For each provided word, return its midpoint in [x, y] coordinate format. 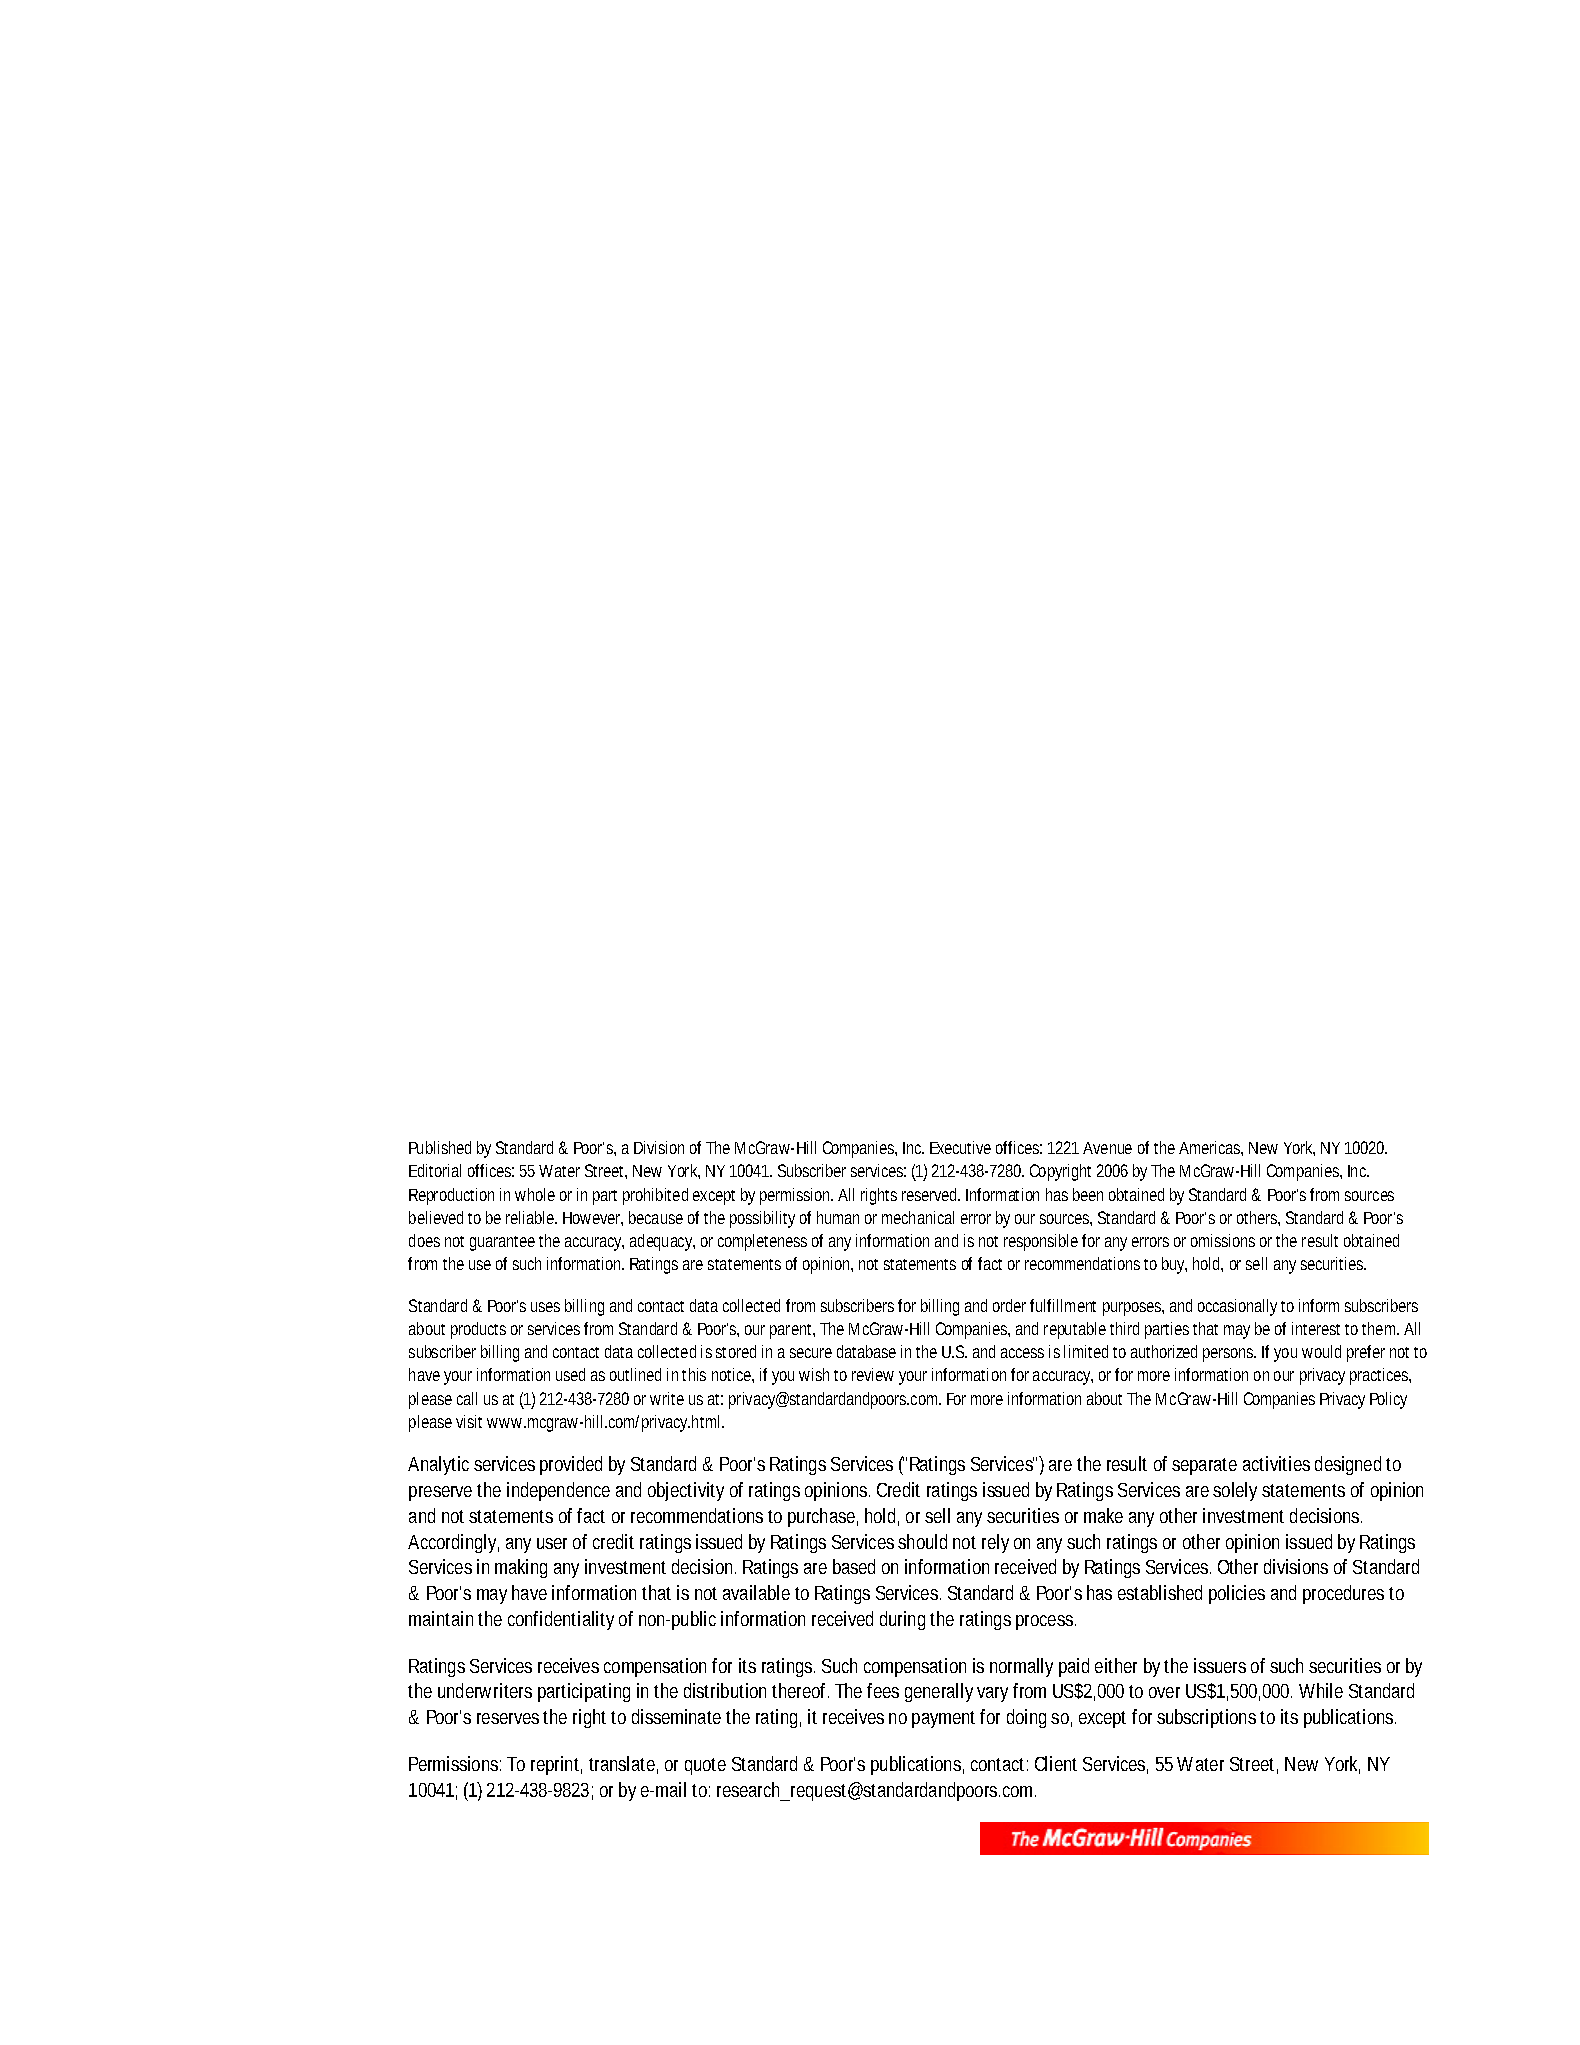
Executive [960, 1147]
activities [1276, 1463]
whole [535, 1194]
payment [943, 1719]
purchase [823, 1517]
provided [571, 1465]
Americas [1211, 1148]
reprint [556, 1765]
